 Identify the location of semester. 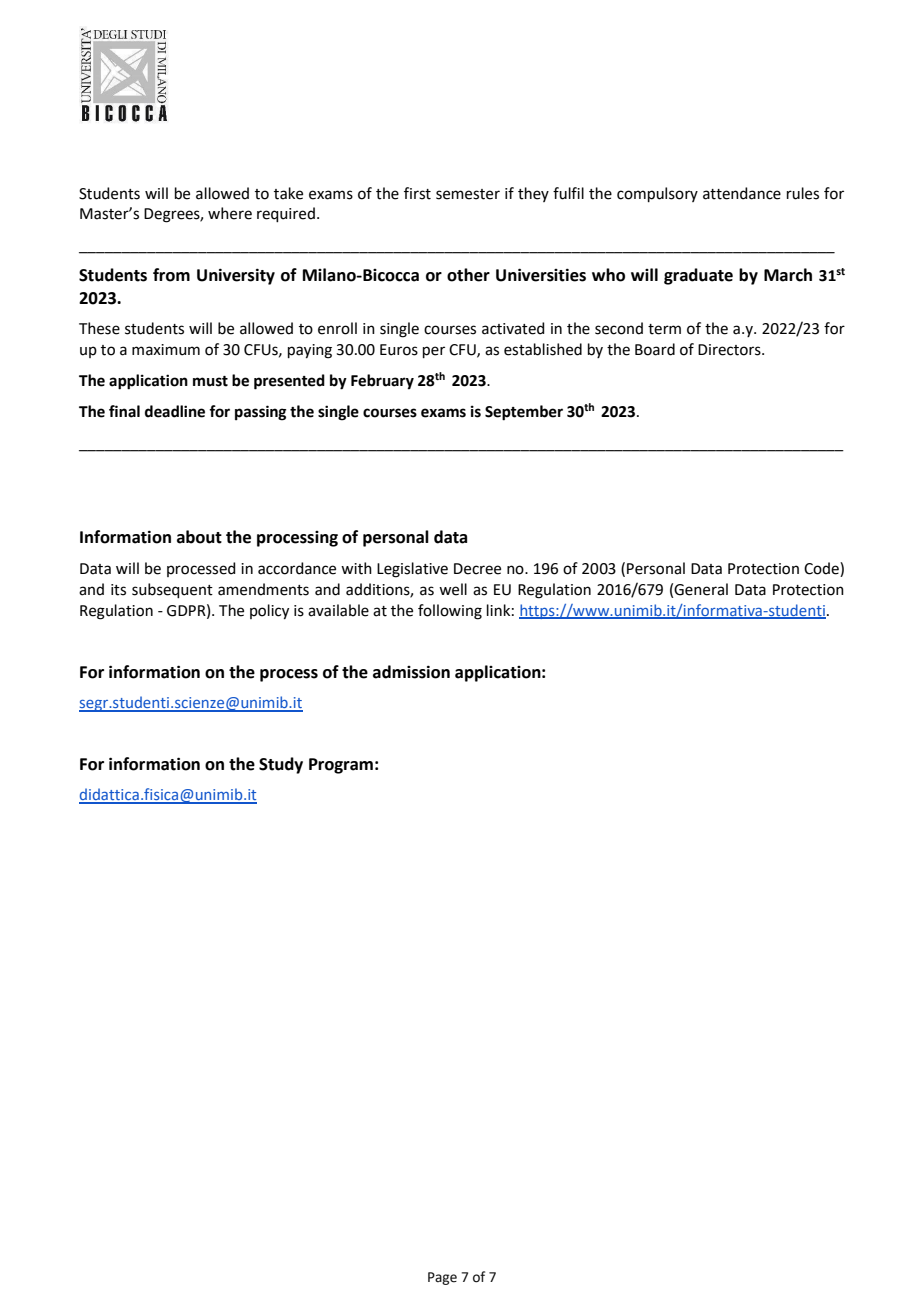
(468, 194).
